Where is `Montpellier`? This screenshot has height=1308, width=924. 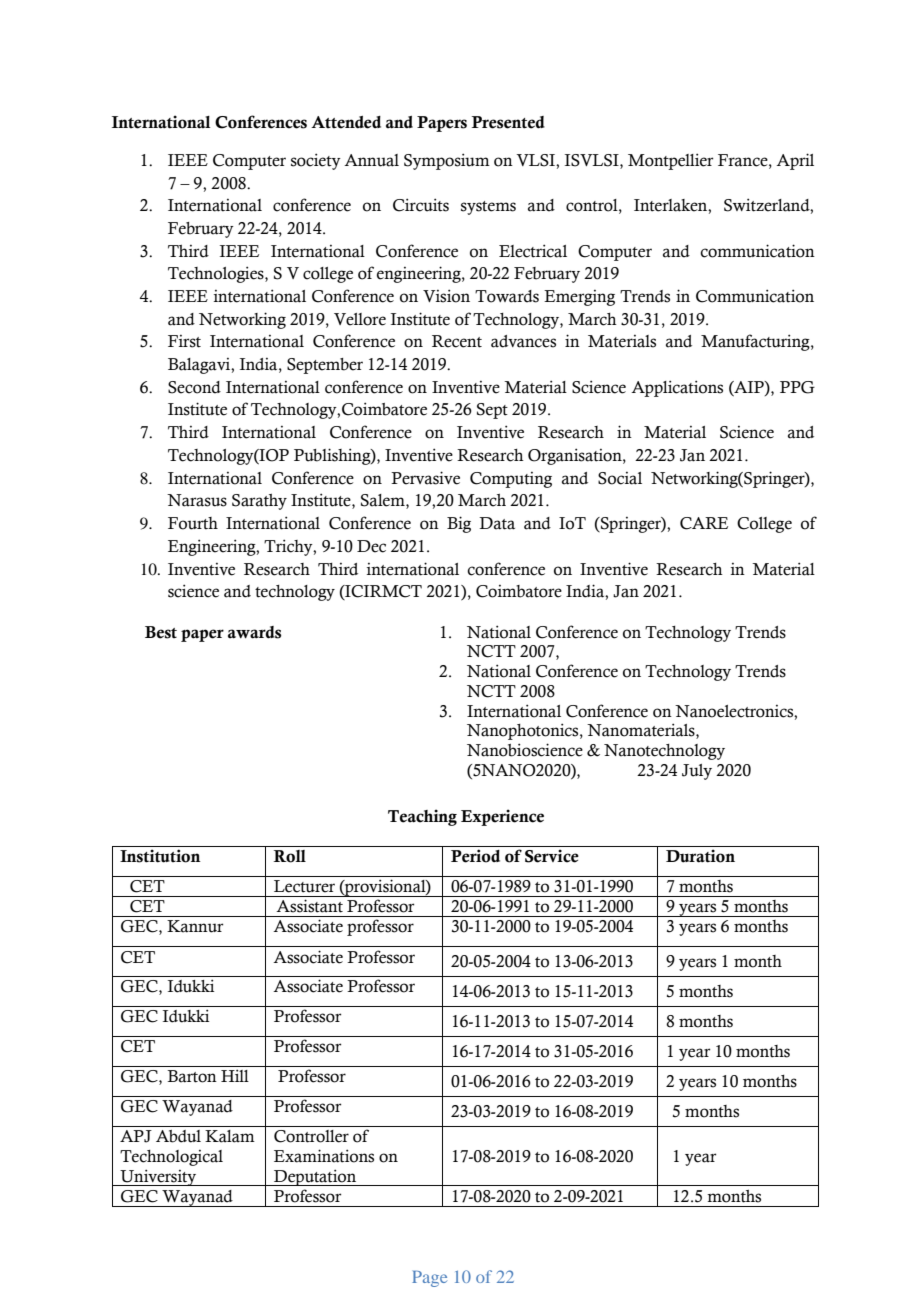 Montpellier is located at coordinates (670, 161).
